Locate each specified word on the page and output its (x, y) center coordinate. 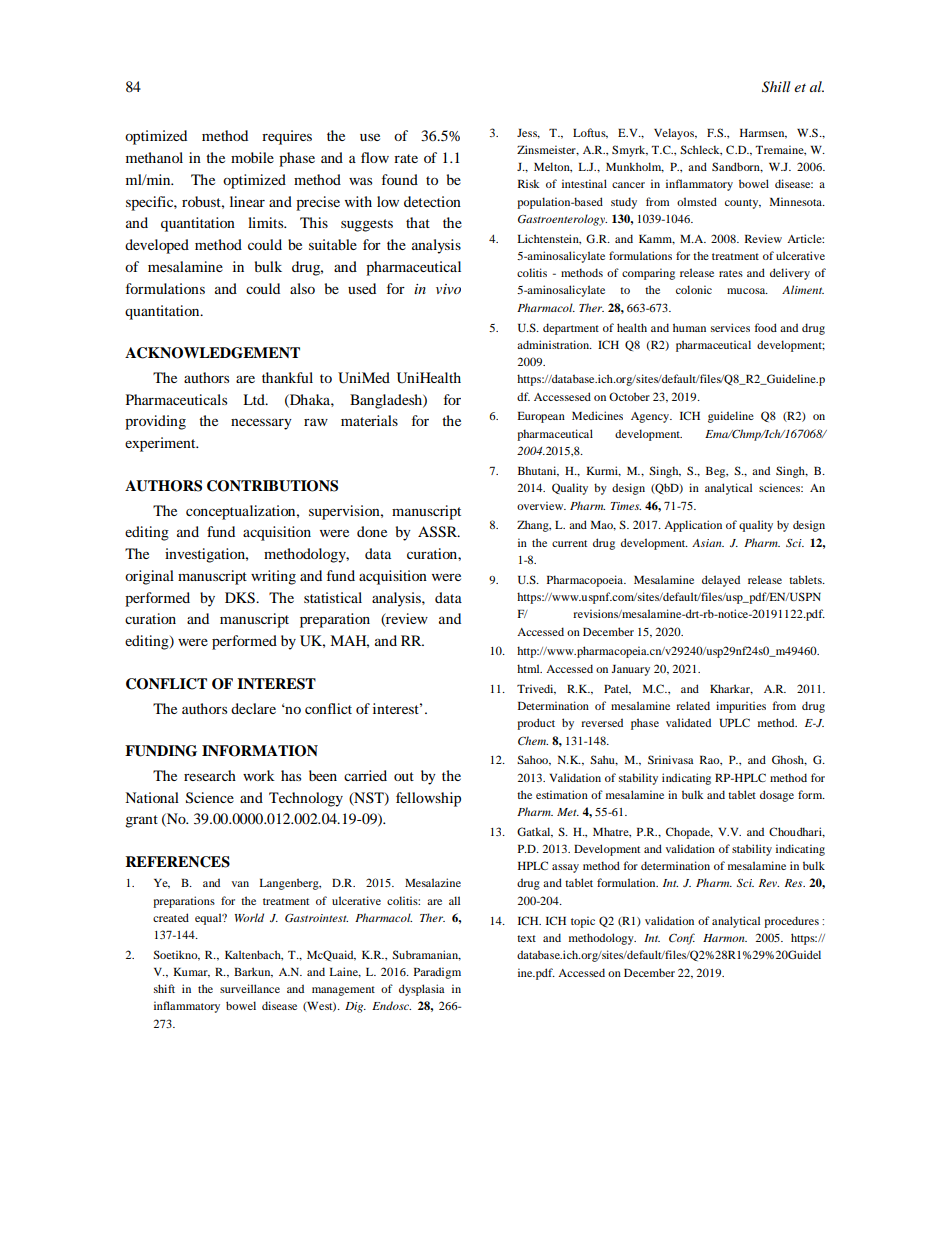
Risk (528, 183)
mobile (252, 157)
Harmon (725, 938)
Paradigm (437, 973)
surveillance (250, 988)
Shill (776, 87)
